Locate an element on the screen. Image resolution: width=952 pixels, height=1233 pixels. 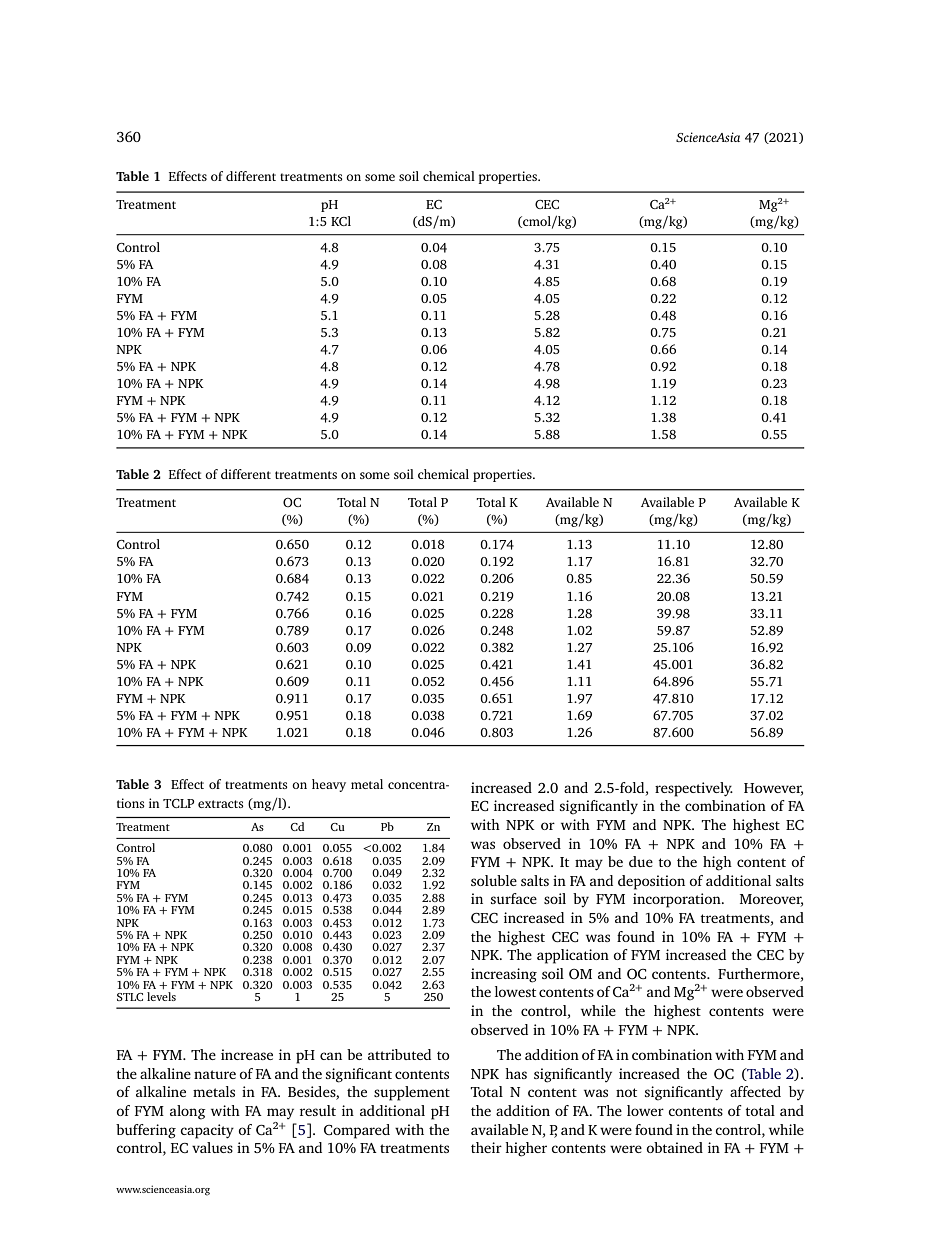
levels is located at coordinates (161, 996).
